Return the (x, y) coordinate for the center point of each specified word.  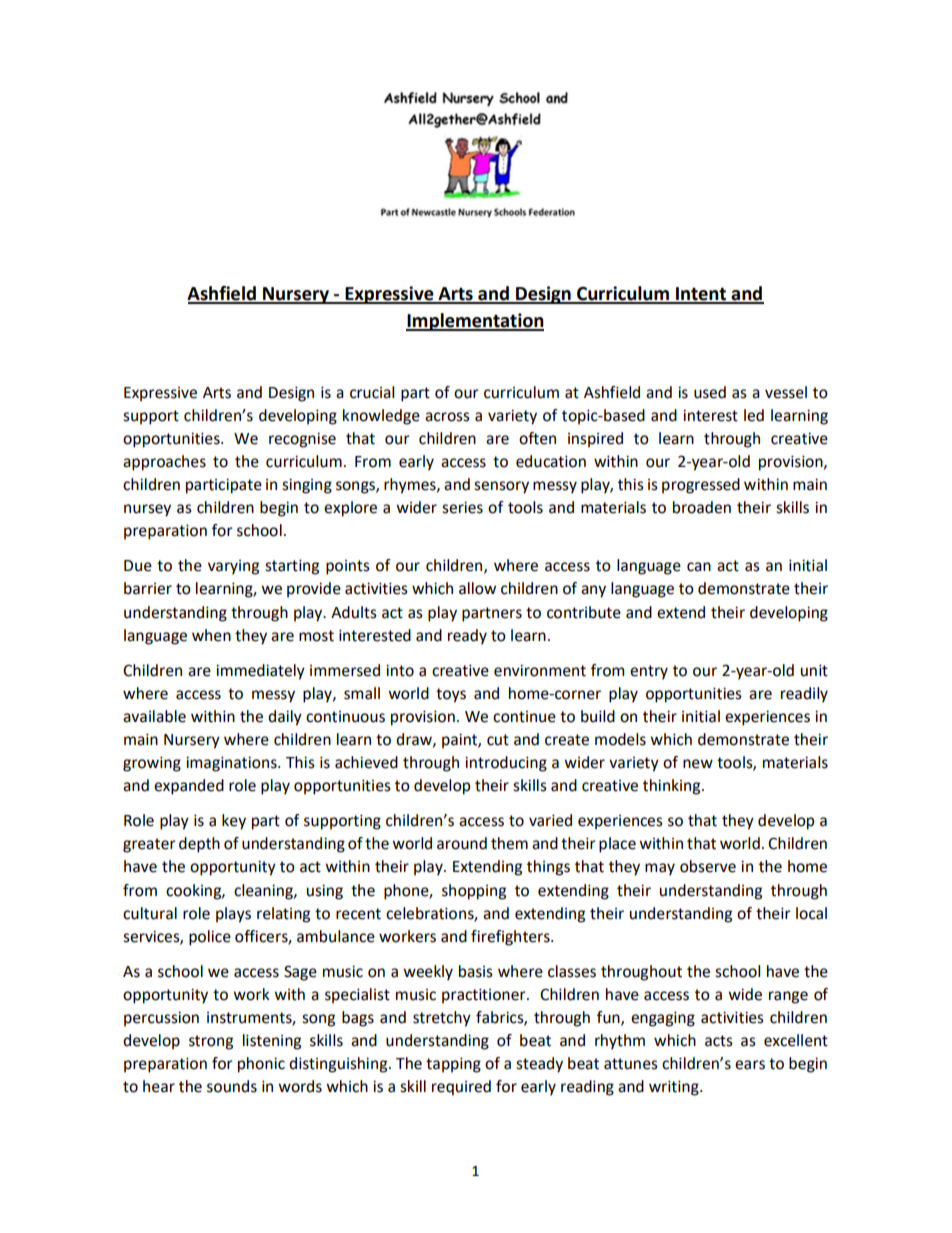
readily (804, 695)
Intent (701, 295)
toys (451, 695)
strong (211, 1042)
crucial (372, 392)
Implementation (475, 322)
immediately (260, 672)
